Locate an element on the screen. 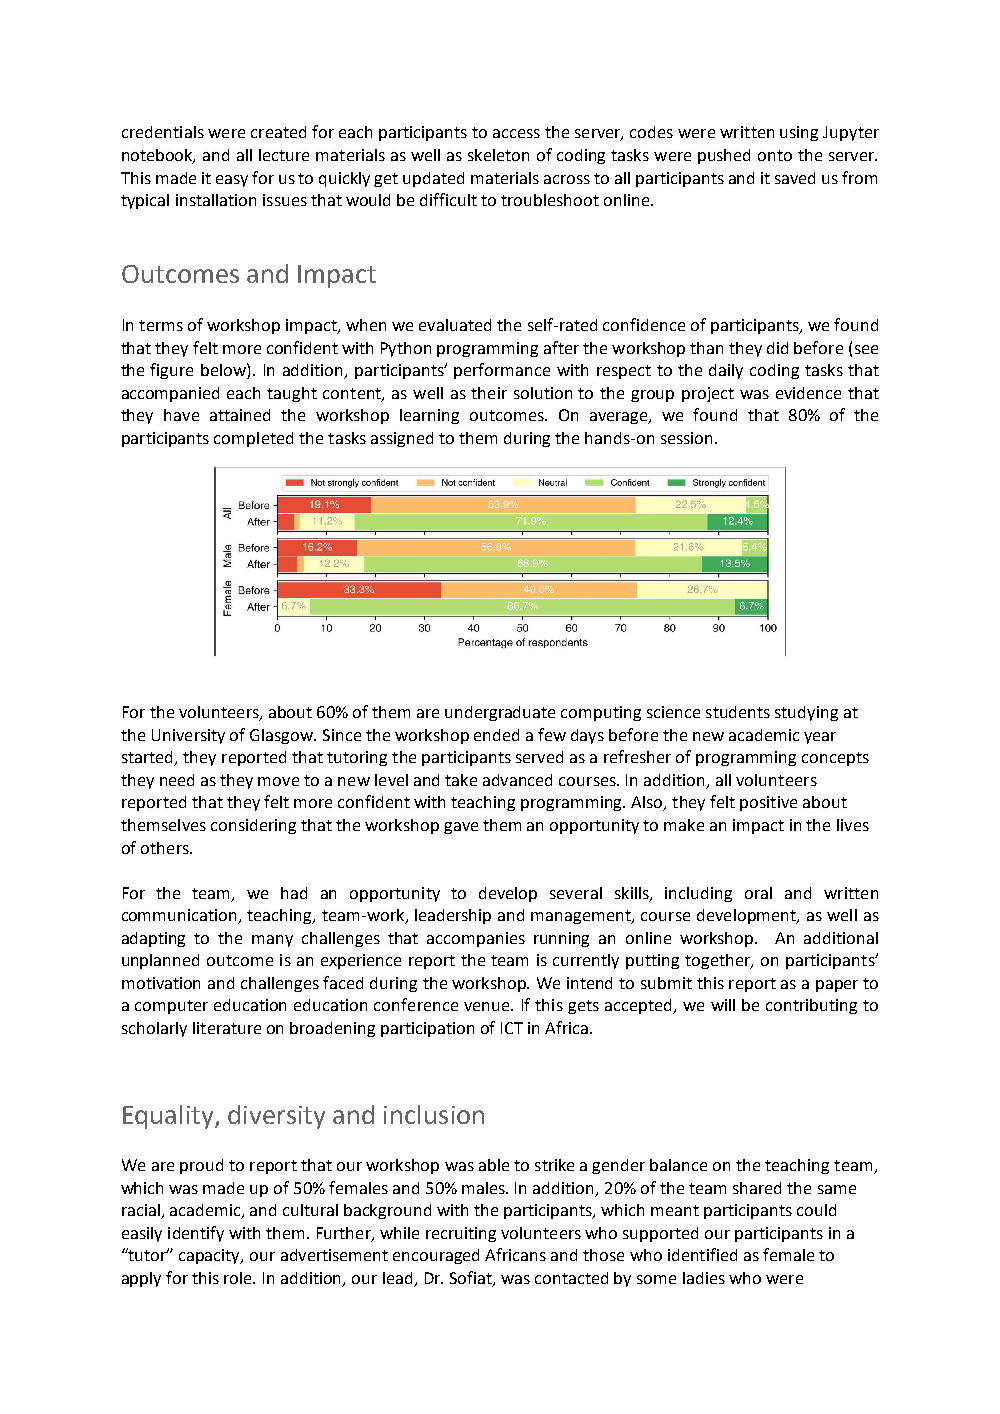 This screenshot has width=1000, height=1414. capacity is located at coordinates (211, 1256).
